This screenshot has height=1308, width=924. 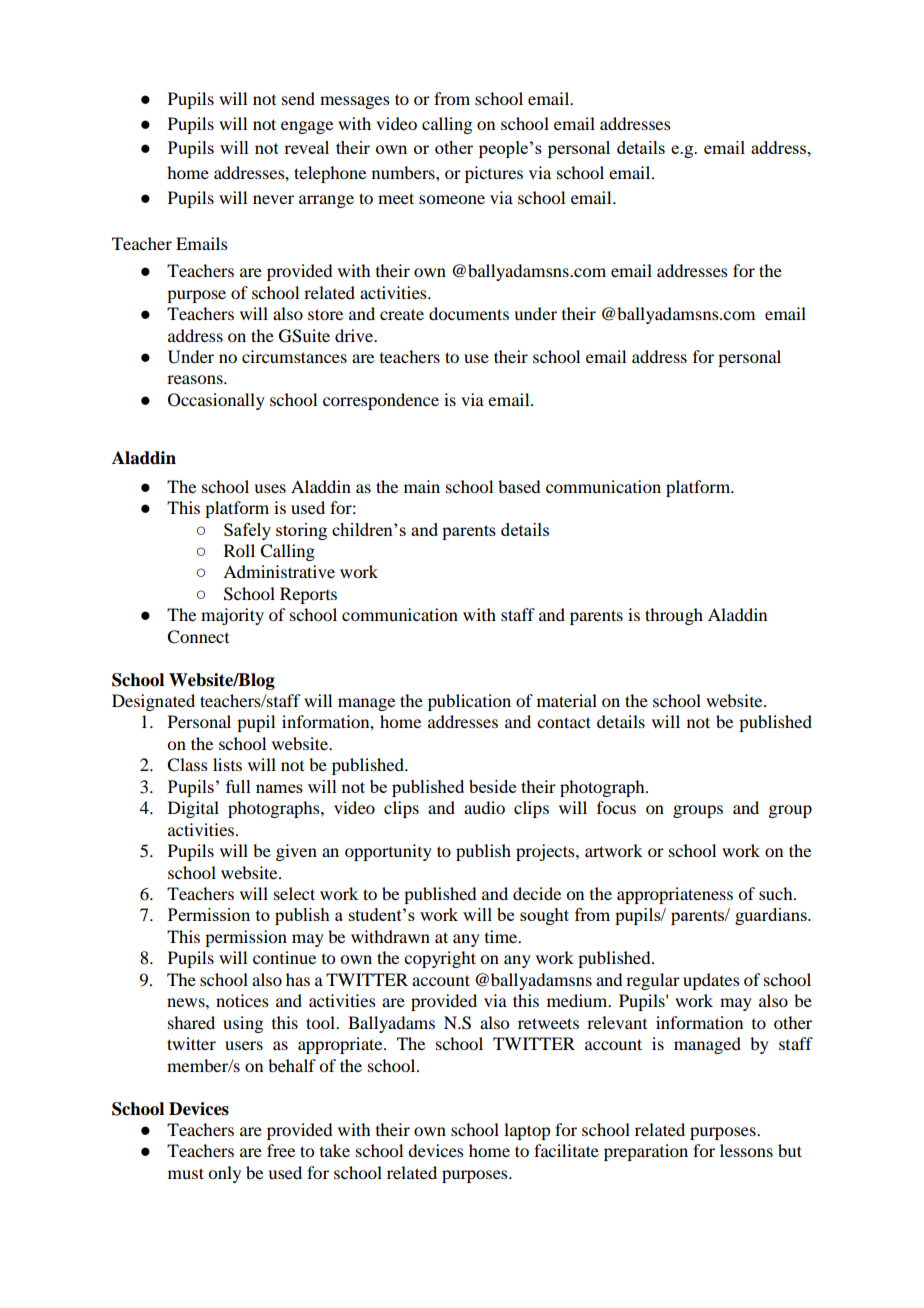 What do you see at coordinates (224, 1174) in the screenshot?
I see `only` at bounding box center [224, 1174].
